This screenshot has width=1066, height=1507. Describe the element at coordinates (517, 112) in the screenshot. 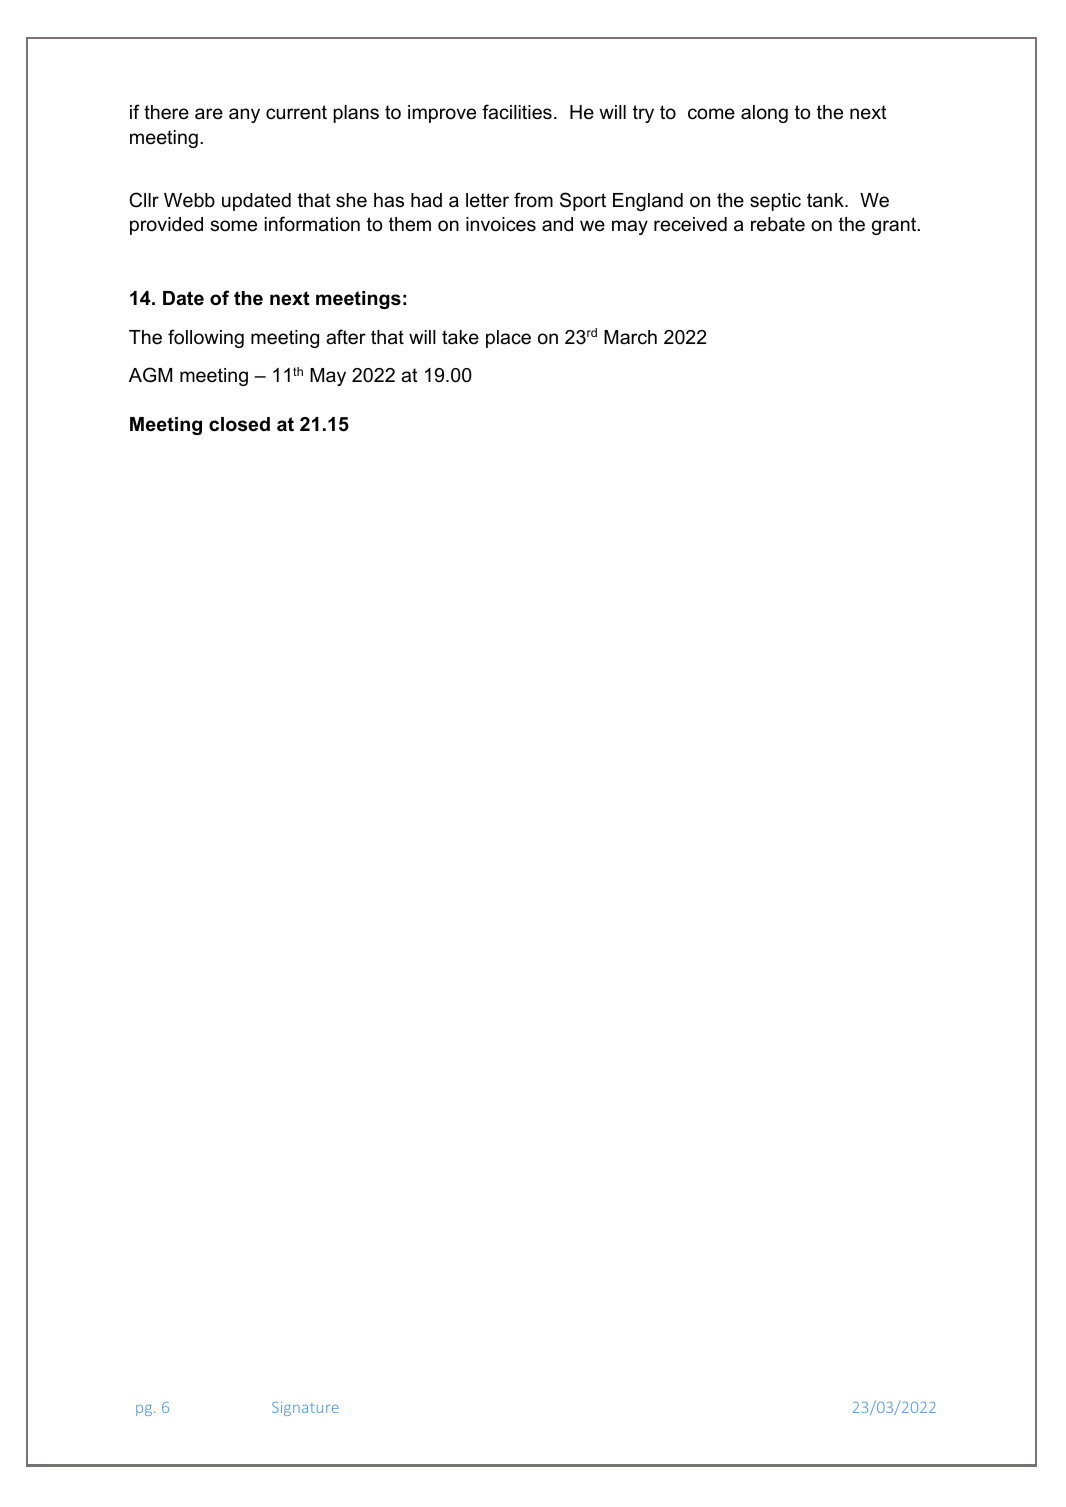

I see `facilities` at that location.
